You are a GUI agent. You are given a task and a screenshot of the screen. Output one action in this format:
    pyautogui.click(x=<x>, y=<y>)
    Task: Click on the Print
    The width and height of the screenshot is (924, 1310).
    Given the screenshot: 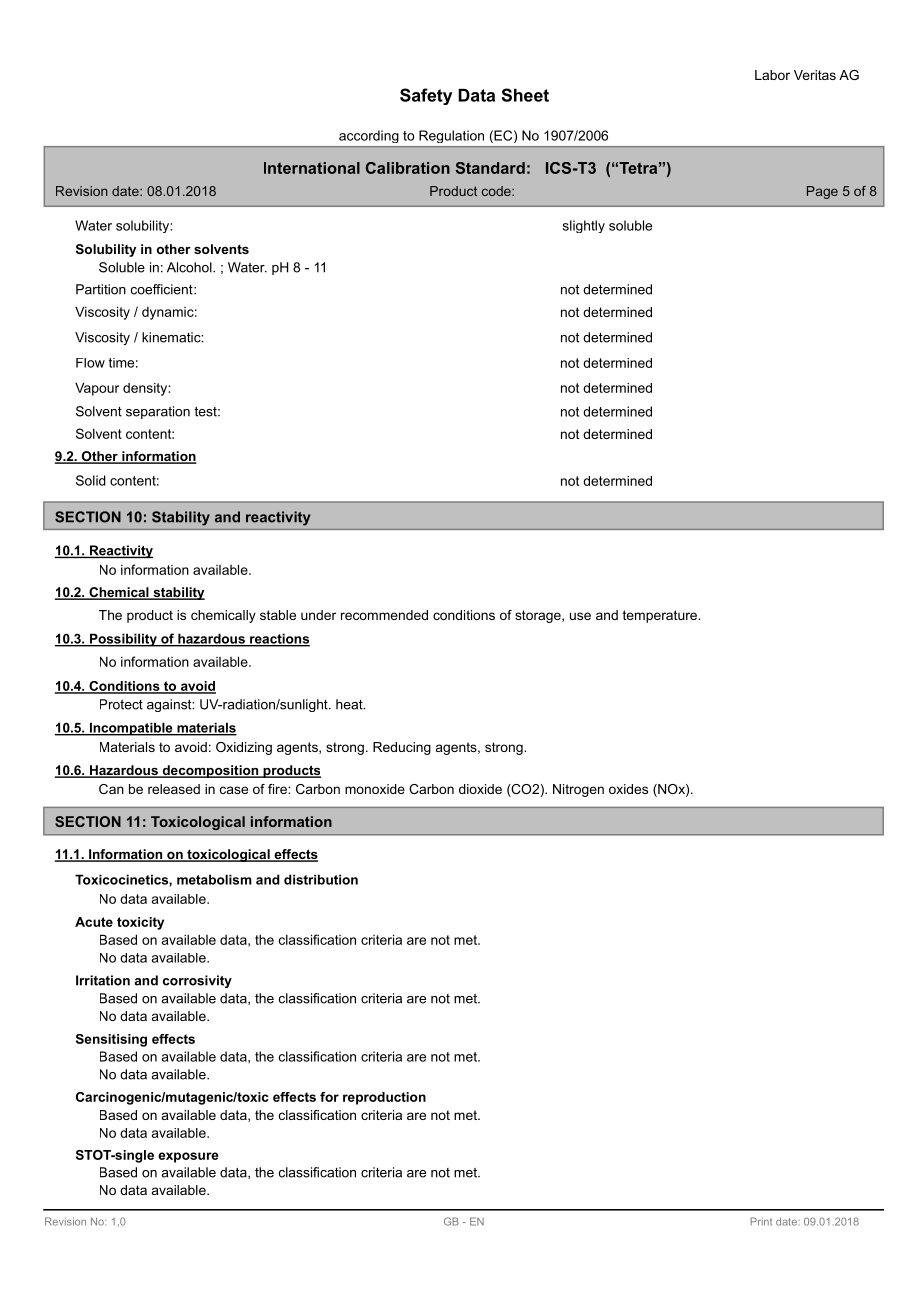 What is the action you would take?
    pyautogui.click(x=761, y=1221)
